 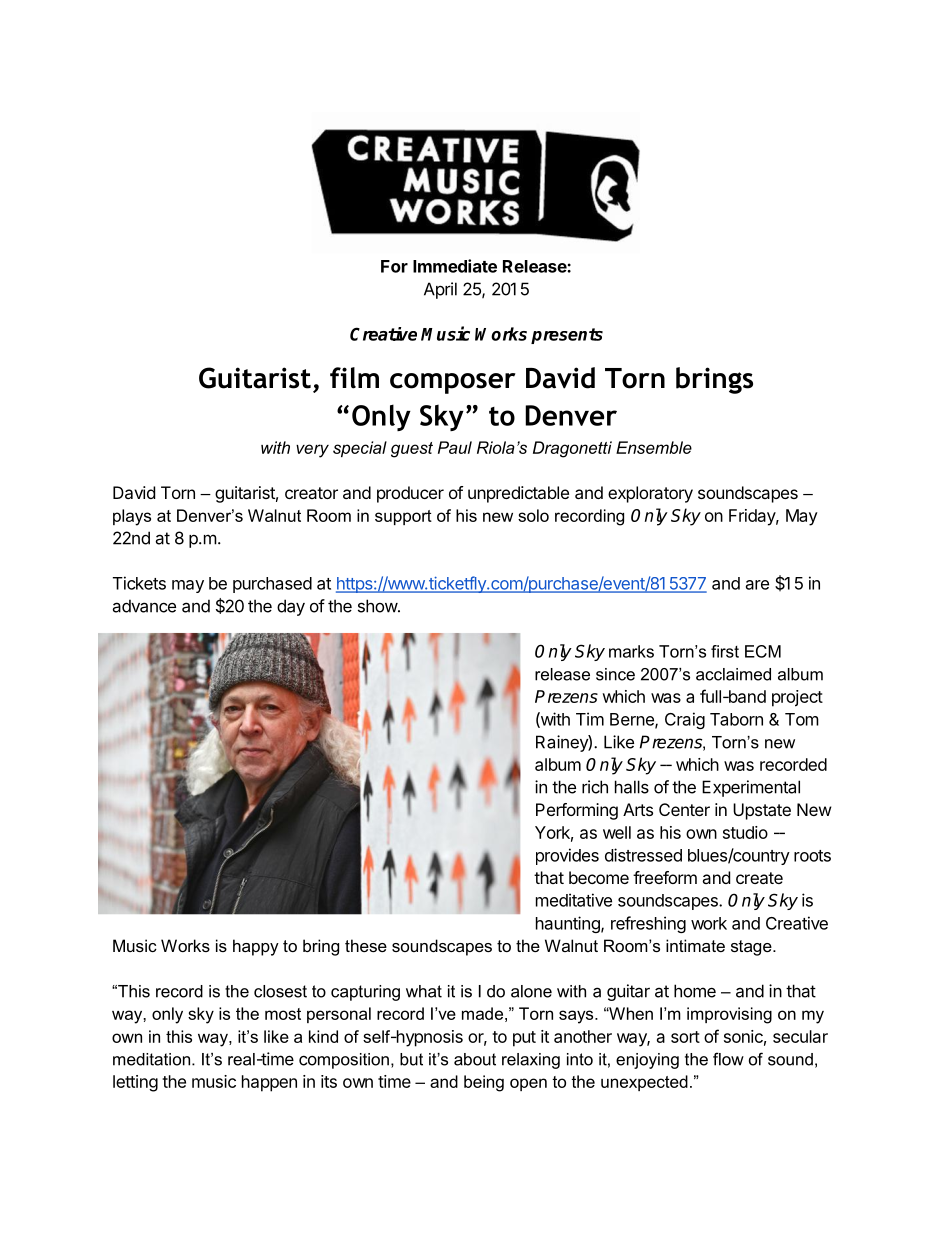 What do you see at coordinates (455, 447) in the document?
I see `Paul` at bounding box center [455, 447].
